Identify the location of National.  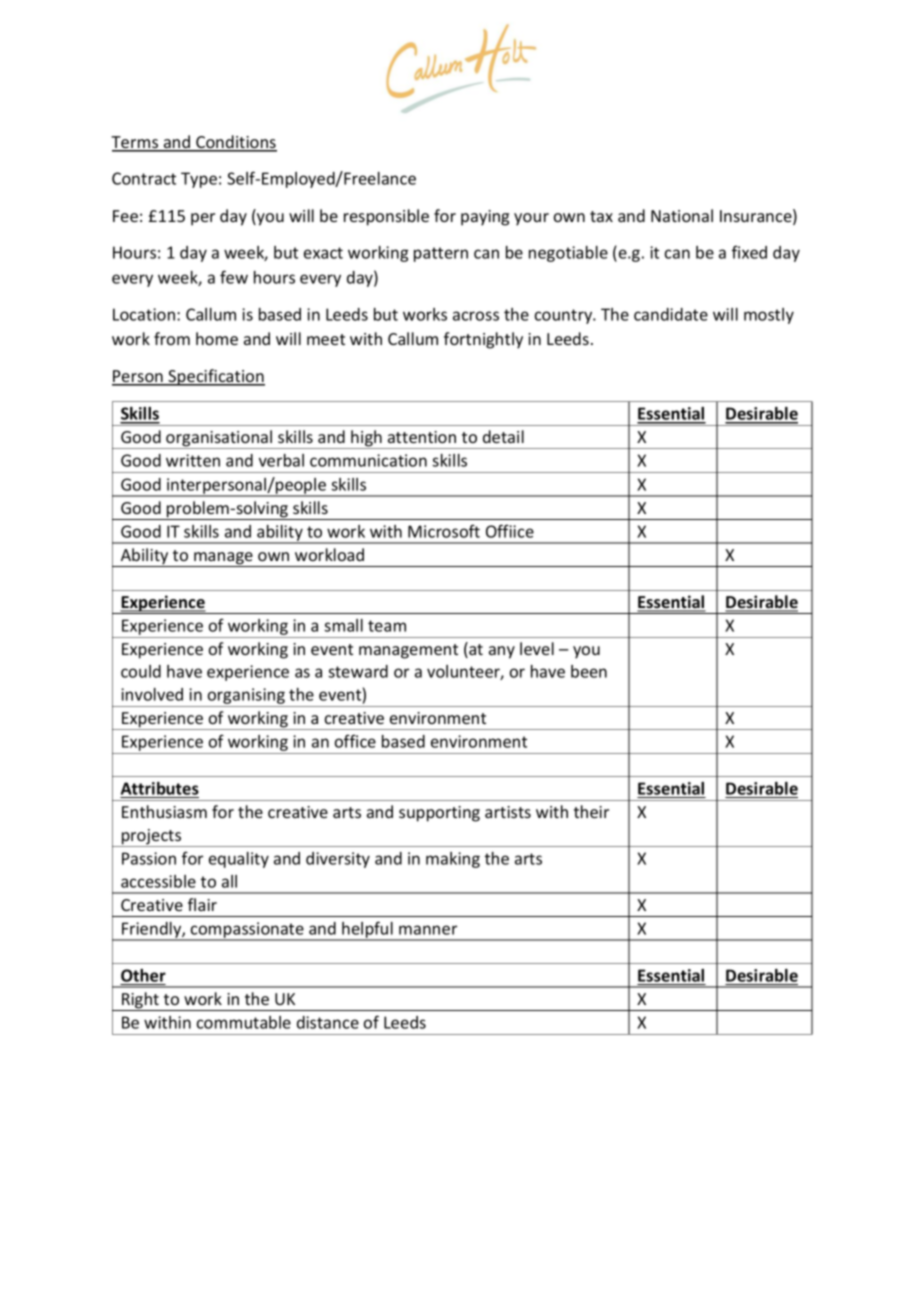
(682, 215).
